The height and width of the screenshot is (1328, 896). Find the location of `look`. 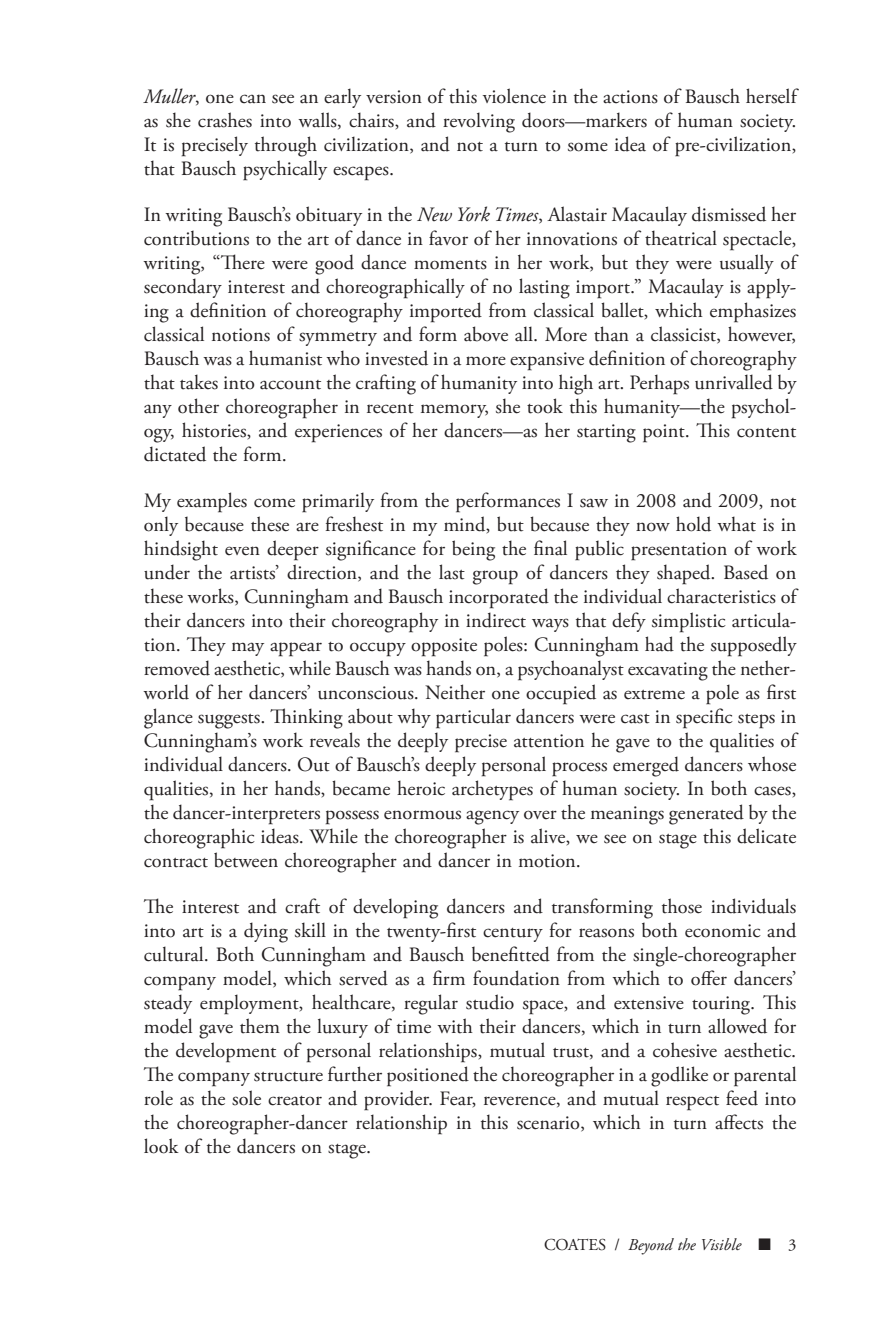

look is located at coordinates (161, 1146).
